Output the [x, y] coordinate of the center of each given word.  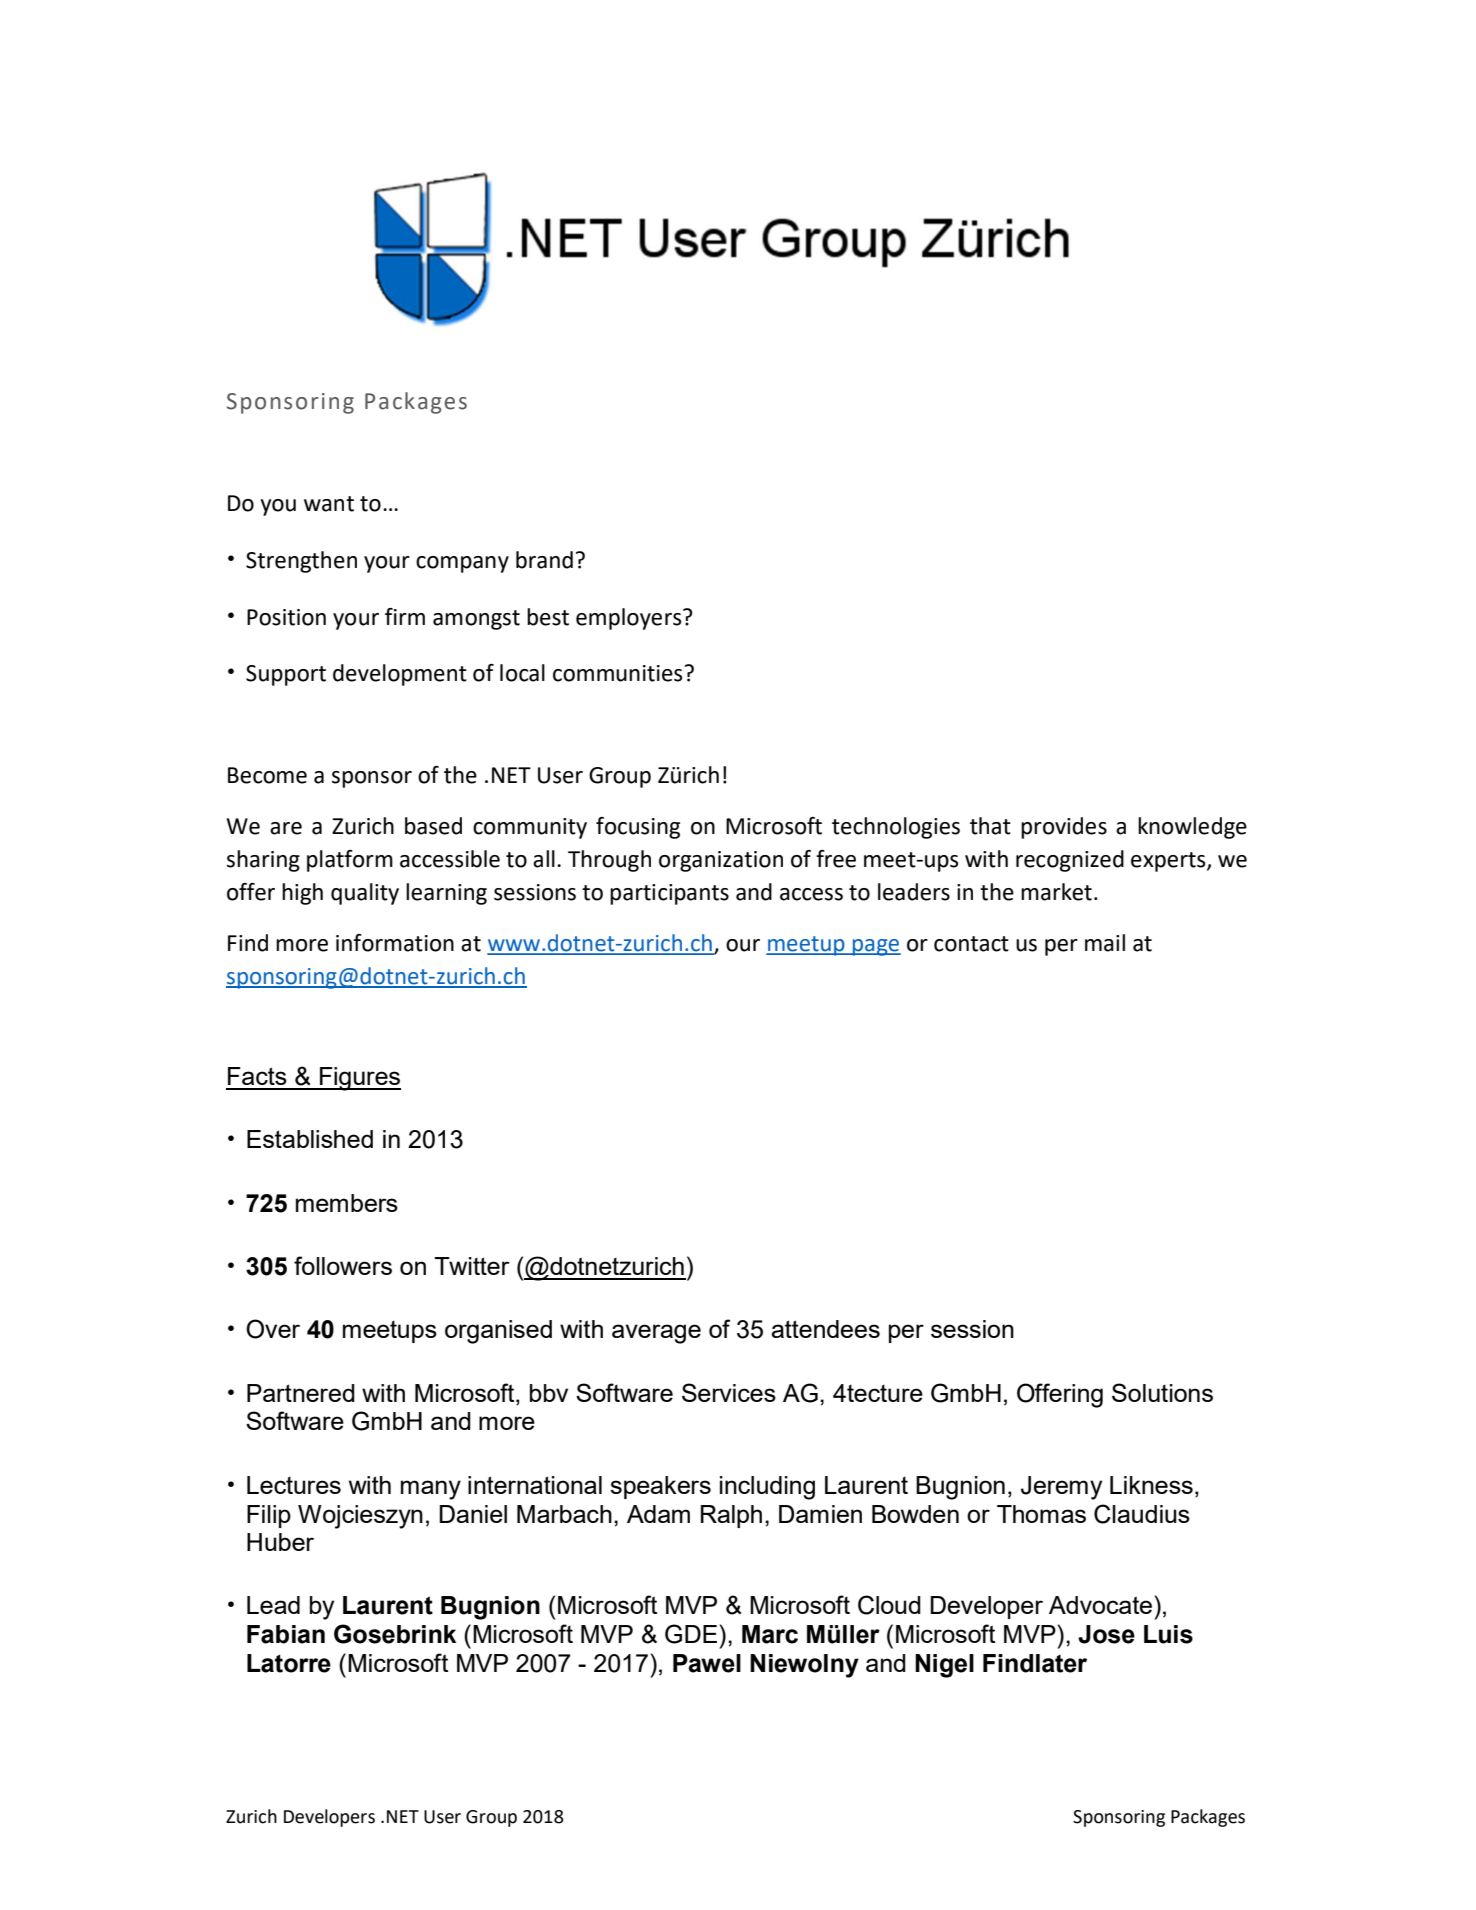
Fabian [286, 1634]
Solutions [1162, 1392]
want [329, 504]
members [347, 1203]
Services [729, 1392]
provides [1064, 828]
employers [630, 619]
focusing [638, 828]
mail [1105, 943]
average [656, 1334]
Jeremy [1061, 1488]
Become [267, 775]
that [990, 826]
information [395, 943]
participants [669, 894]
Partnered [301, 1393]
